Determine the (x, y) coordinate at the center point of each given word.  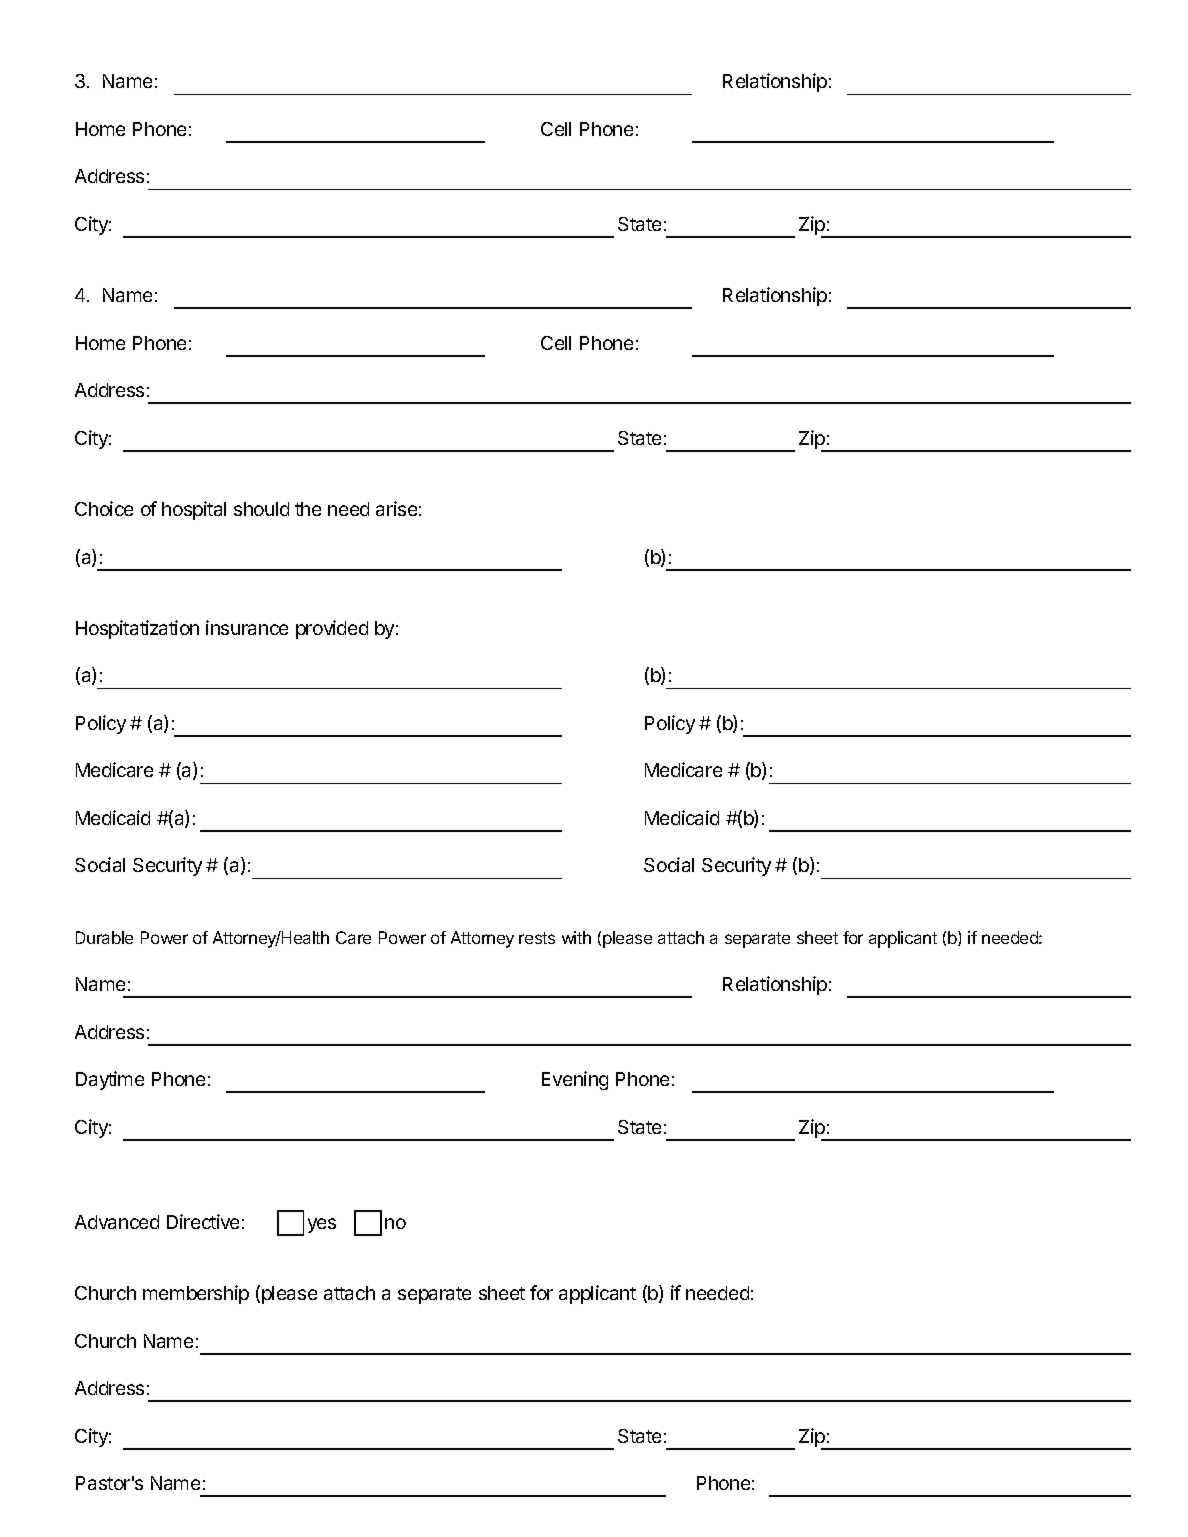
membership (196, 1294)
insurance (247, 627)
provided (332, 629)
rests (537, 938)
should (261, 509)
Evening (575, 1080)
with (576, 937)
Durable (104, 937)
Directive (203, 1221)
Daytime (110, 1080)
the (308, 509)
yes (322, 1225)
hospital (194, 510)
